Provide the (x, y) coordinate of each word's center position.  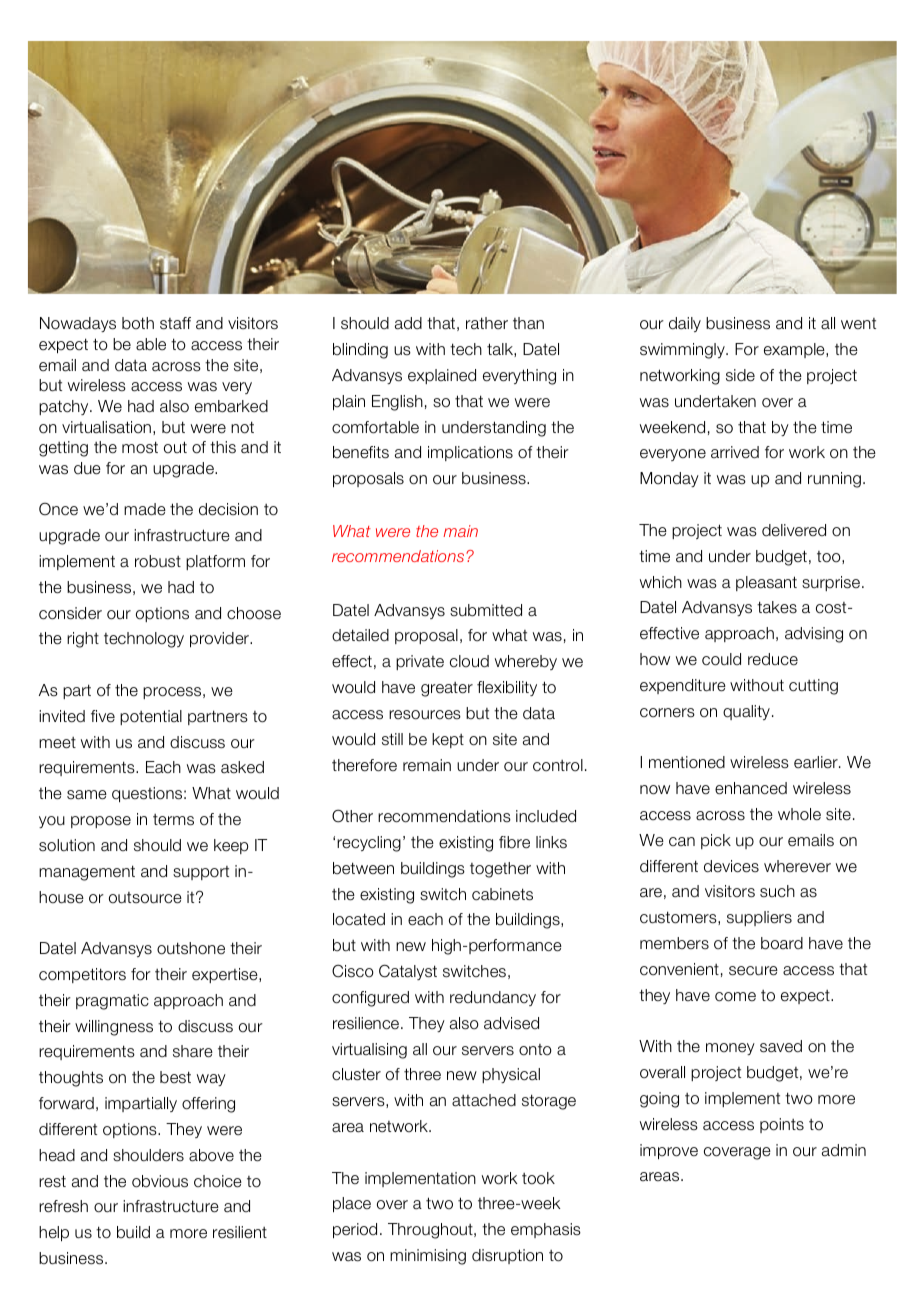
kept (448, 740)
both (138, 323)
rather (487, 323)
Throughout (431, 1231)
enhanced (751, 788)
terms (173, 820)
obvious (160, 1181)
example (795, 350)
